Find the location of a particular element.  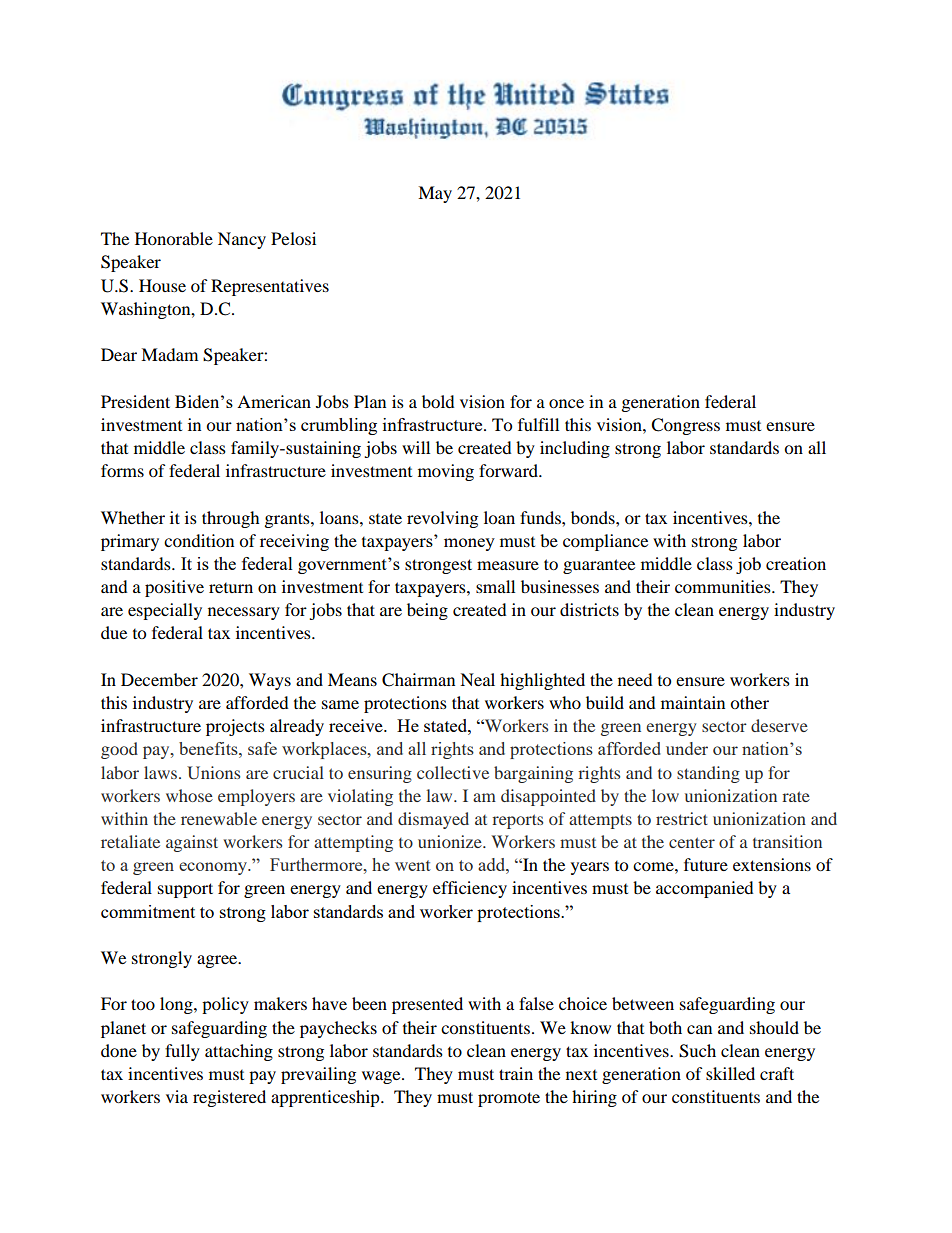

accompanied is located at coordinates (705, 889).
